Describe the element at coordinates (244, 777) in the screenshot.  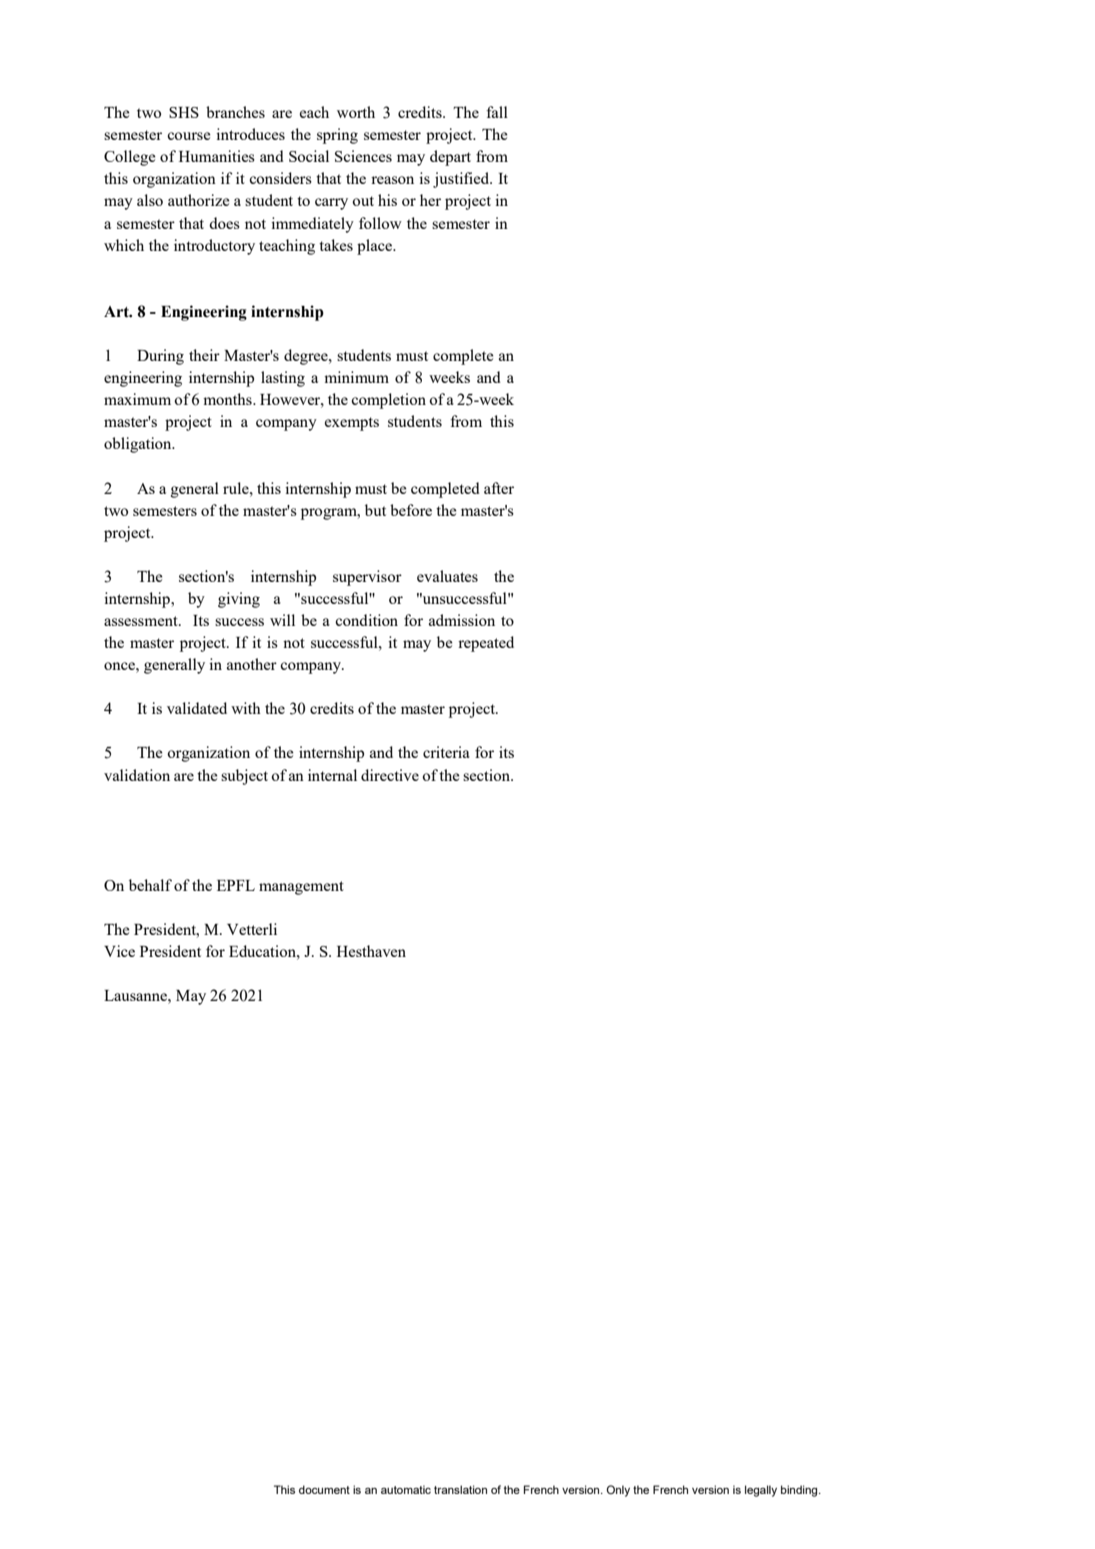
I see `subject` at that location.
